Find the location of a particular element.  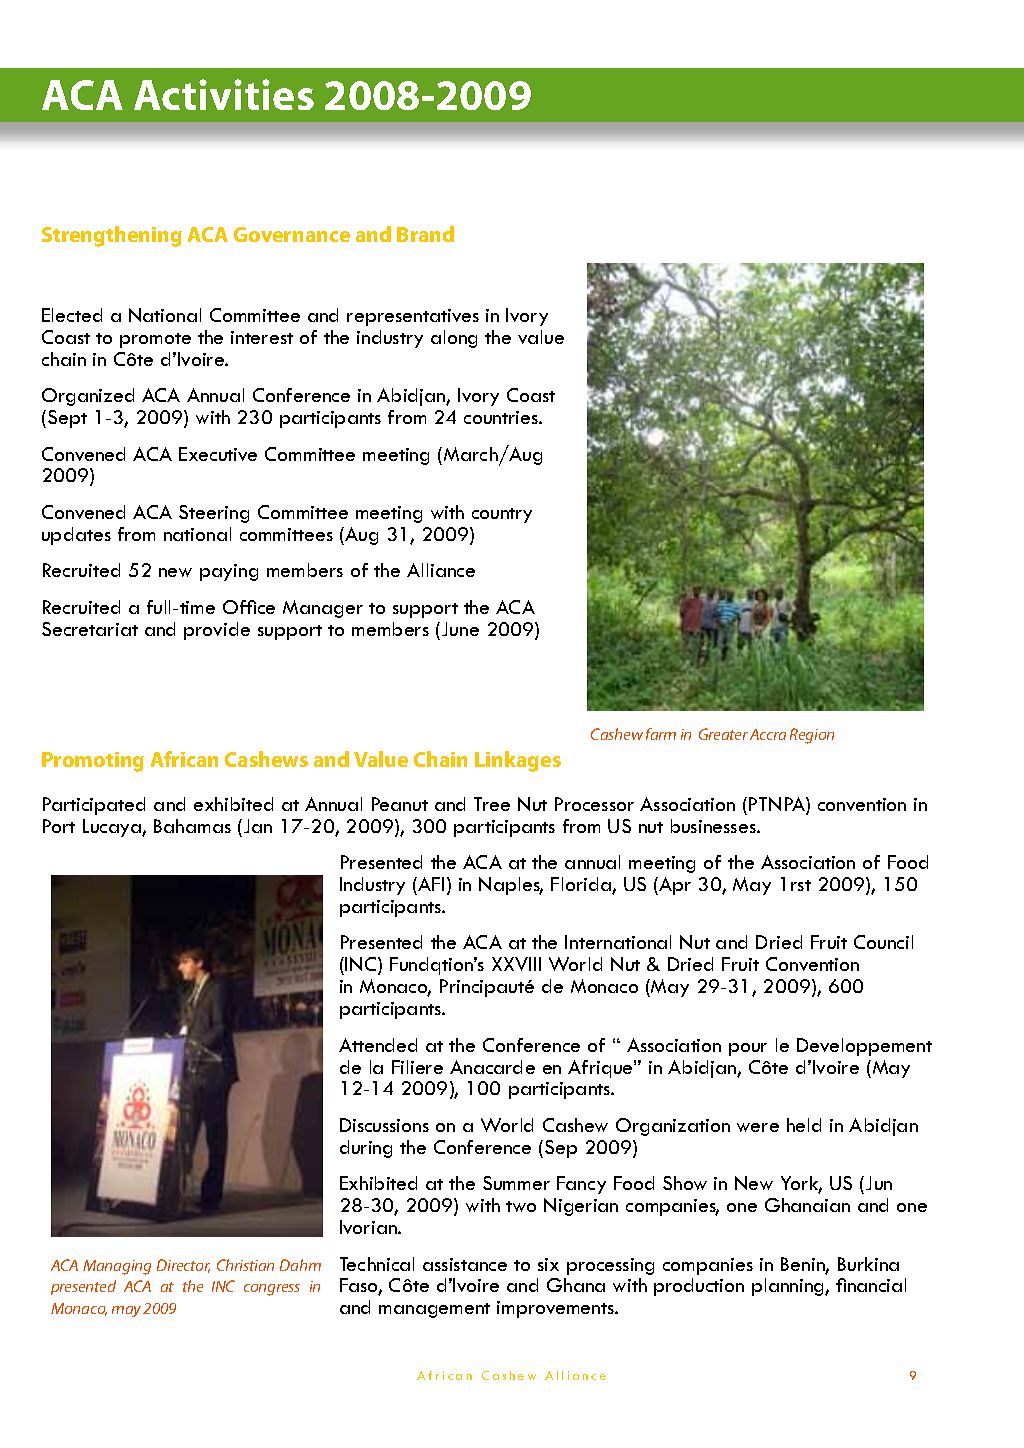

country is located at coordinates (502, 515).
